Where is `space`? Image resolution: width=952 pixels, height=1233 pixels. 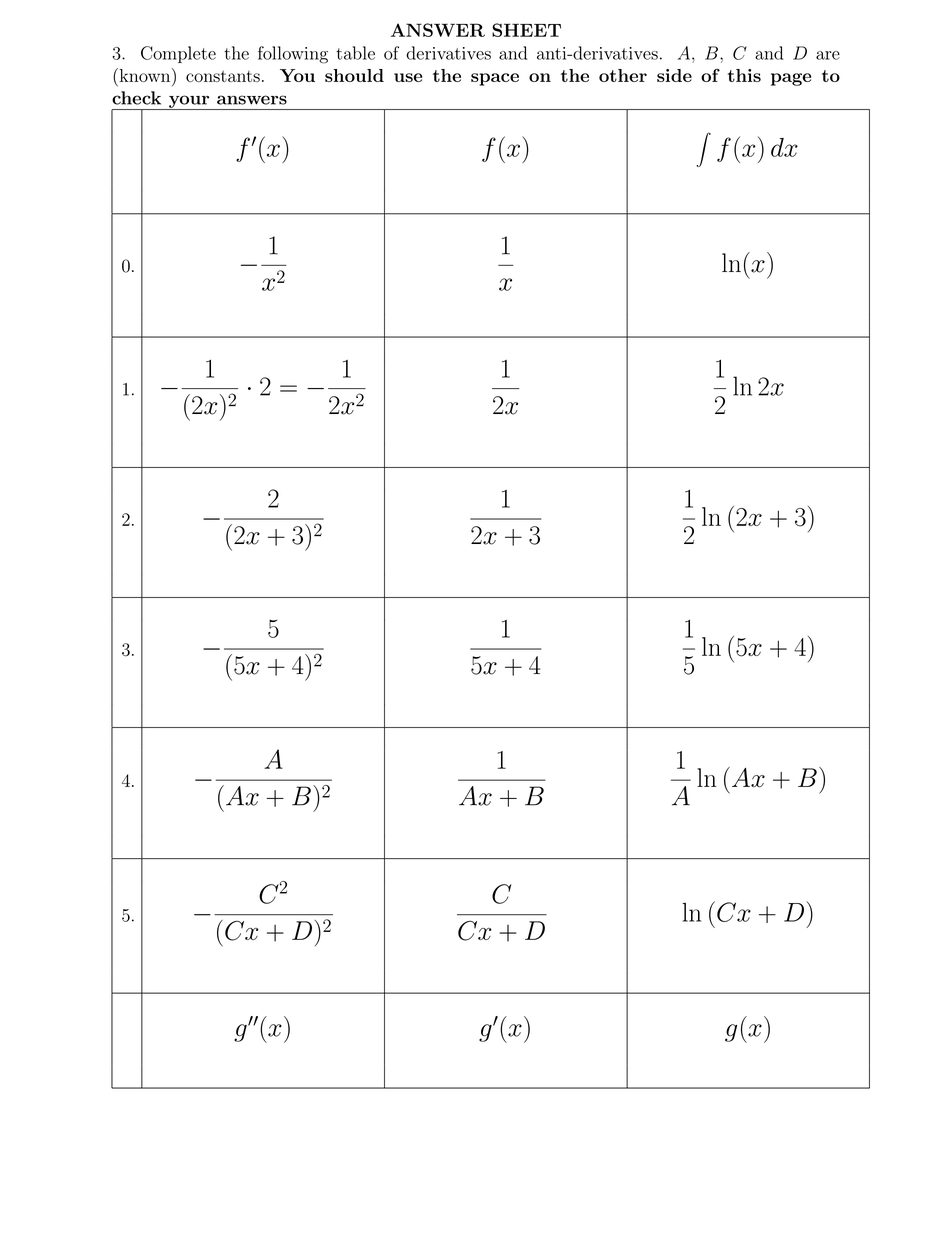
space is located at coordinates (495, 79).
